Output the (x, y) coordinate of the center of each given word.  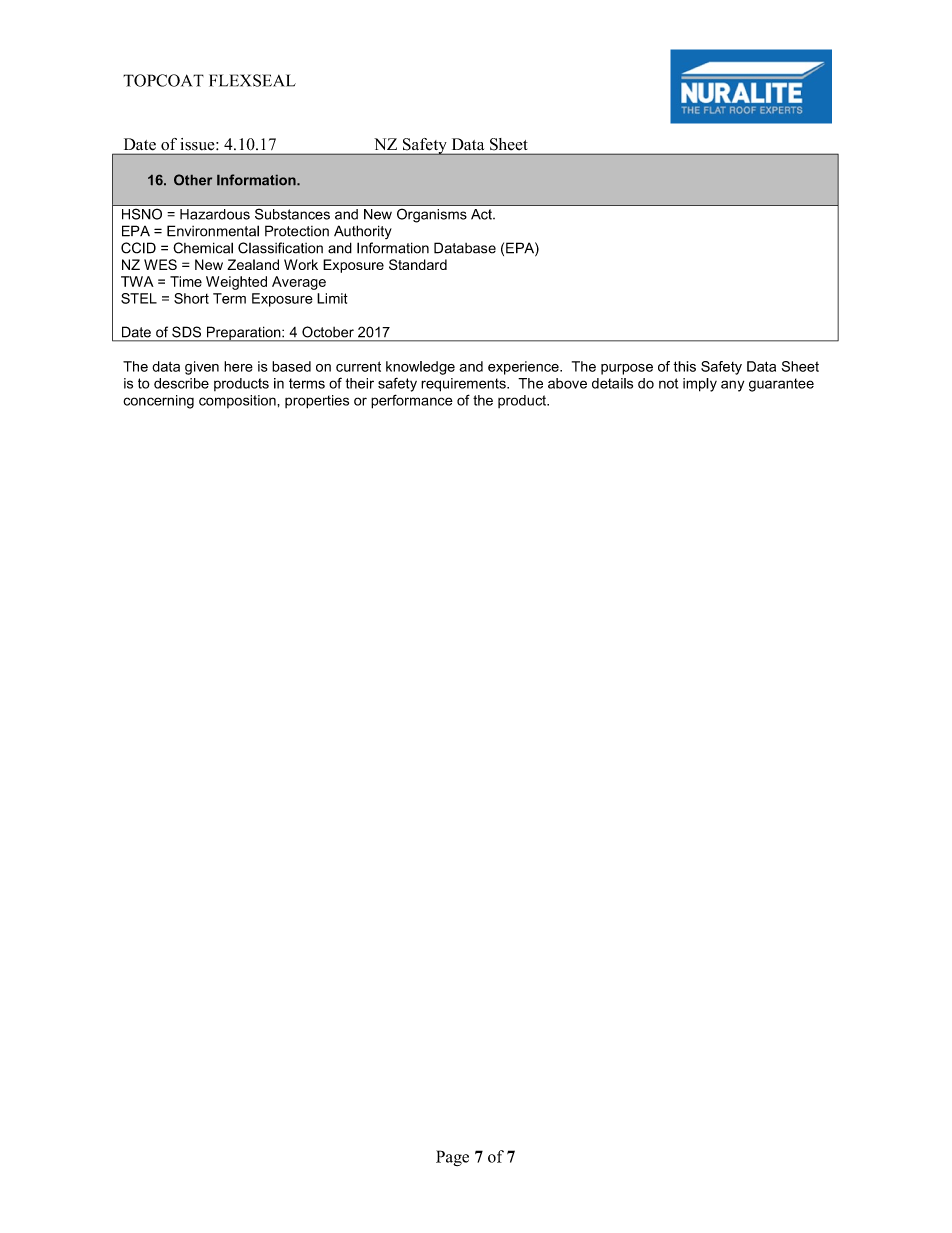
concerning (158, 402)
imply (700, 385)
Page (452, 1158)
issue (199, 144)
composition (238, 401)
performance (412, 401)
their (360, 383)
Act (482, 214)
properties (317, 402)
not (668, 383)
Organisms (432, 216)
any (732, 386)
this (684, 366)
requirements (464, 385)
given (202, 368)
